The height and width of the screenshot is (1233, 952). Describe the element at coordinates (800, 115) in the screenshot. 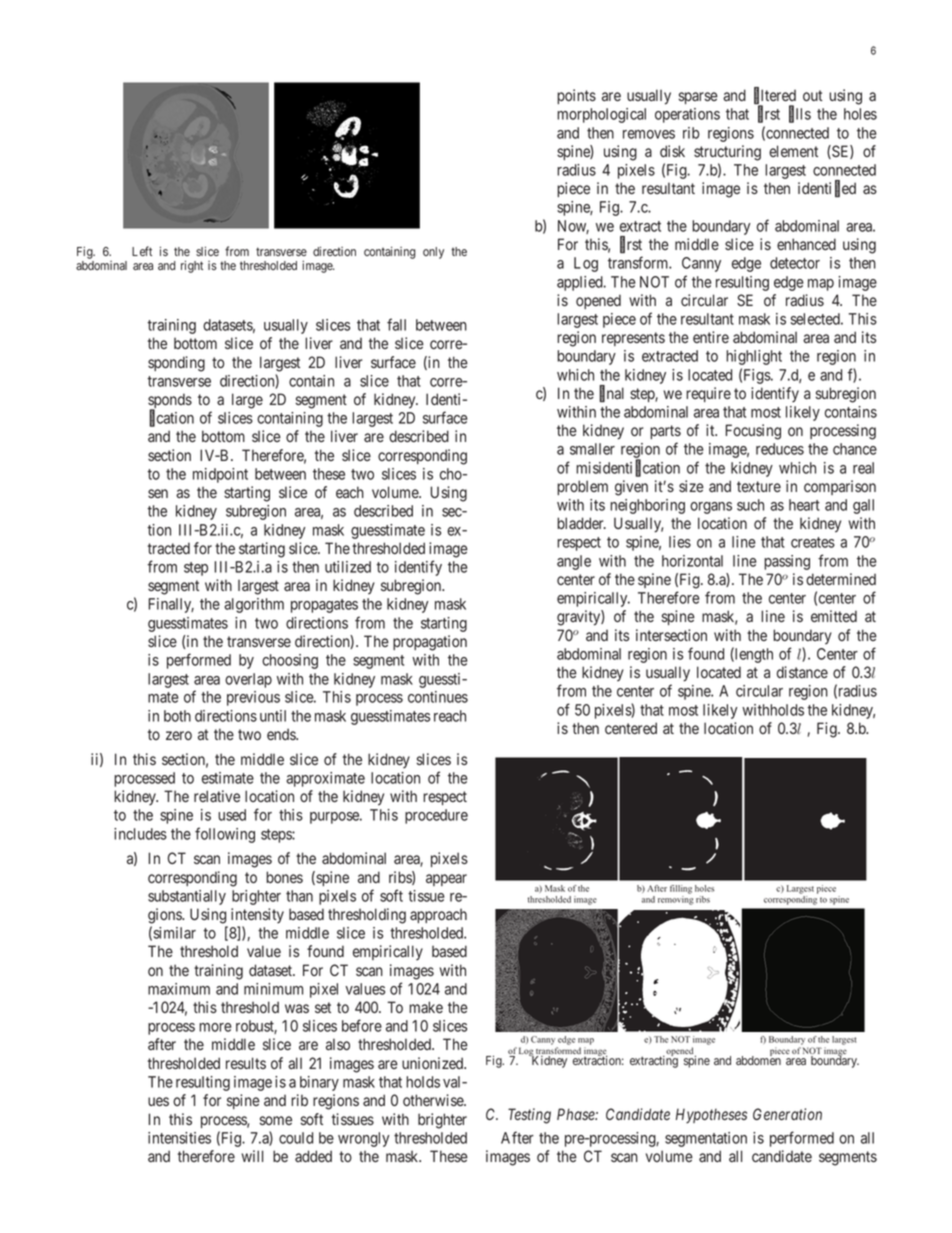

I see `fills` at that location.
